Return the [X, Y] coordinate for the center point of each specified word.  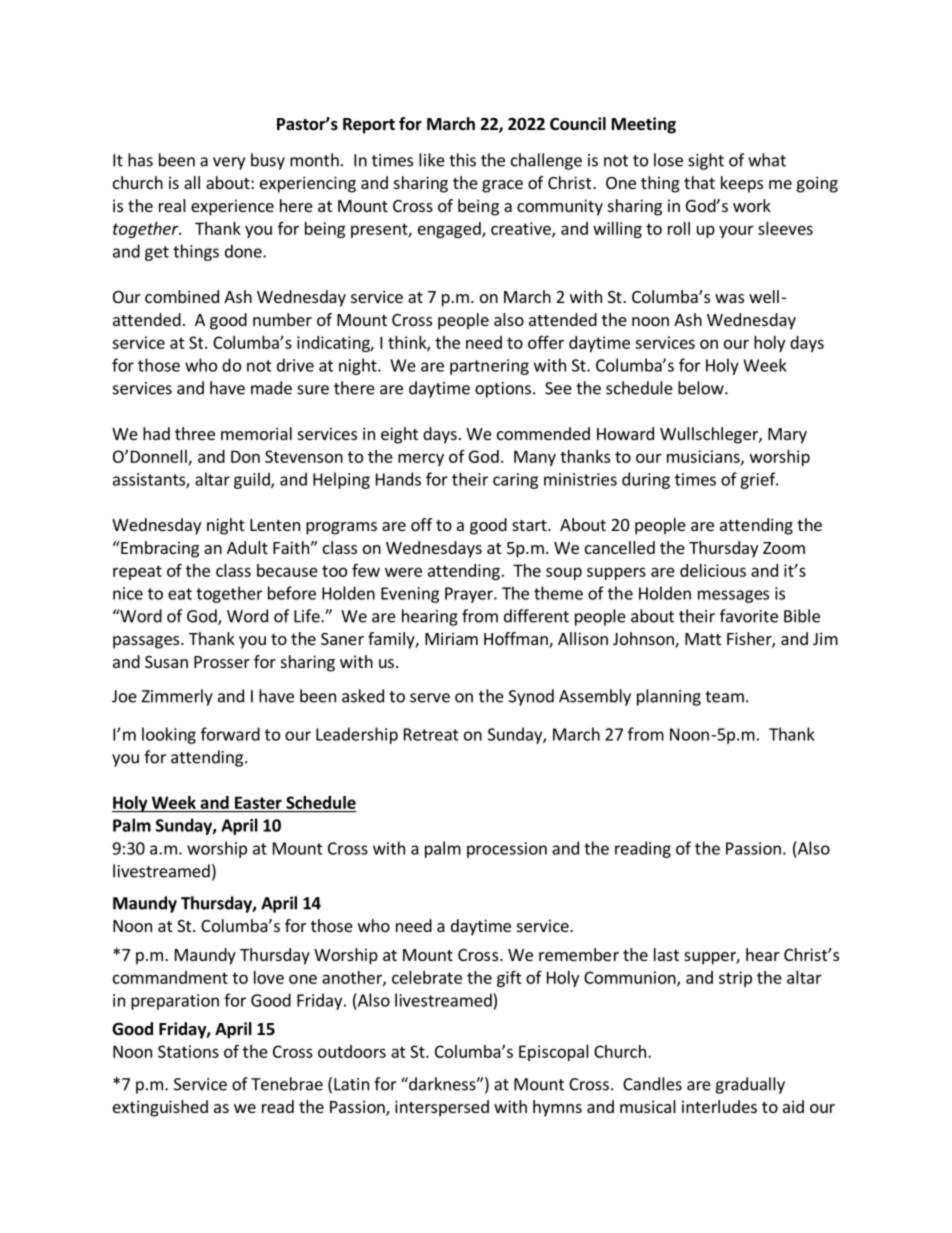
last [666, 954]
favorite [749, 616]
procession [507, 850]
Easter [258, 803]
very [229, 163]
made [271, 388]
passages [146, 642]
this [462, 160]
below [702, 388]
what [767, 160]
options [503, 390]
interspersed [442, 1108]
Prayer [470, 595]
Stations [188, 1051]
